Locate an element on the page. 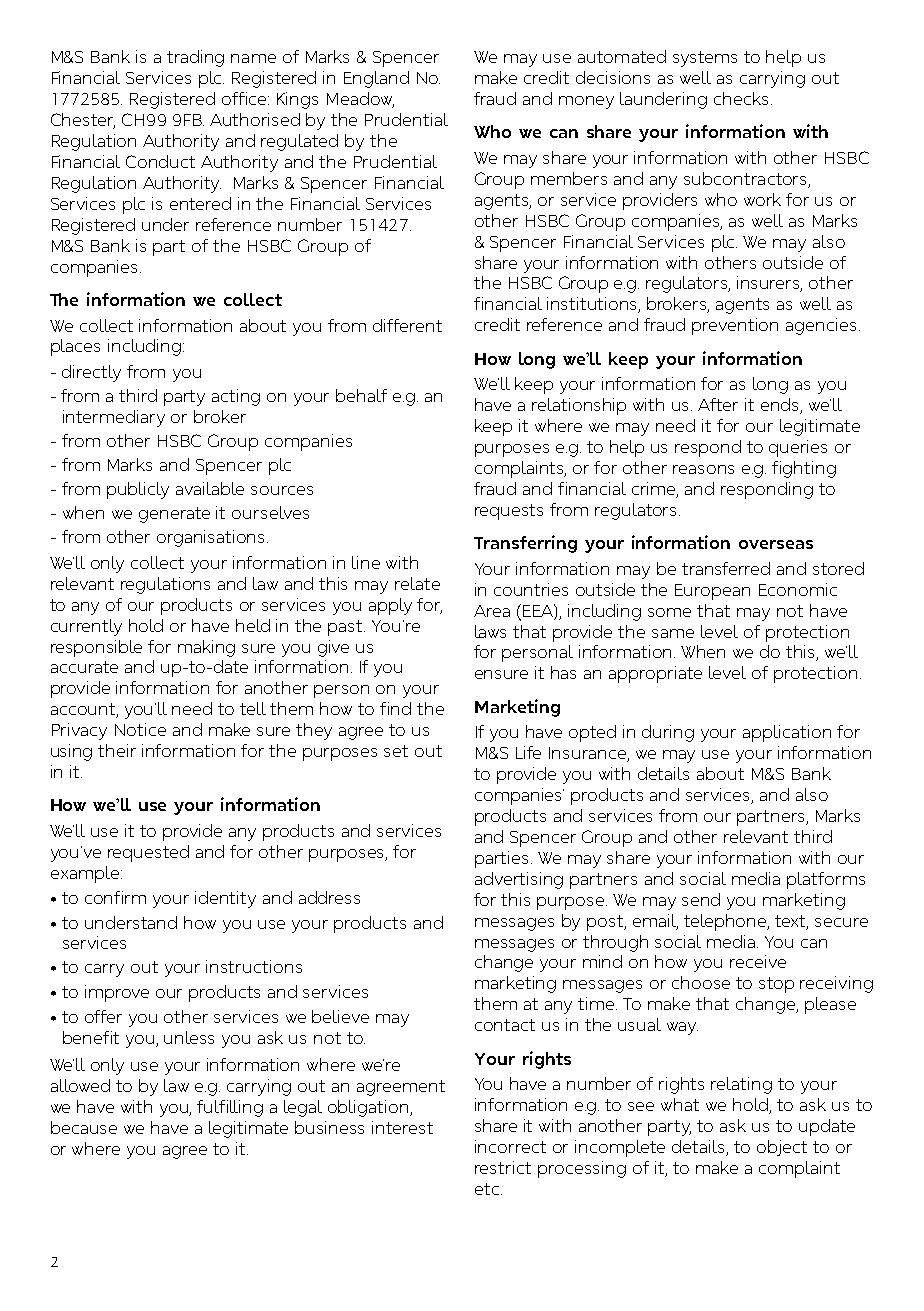 The height and width of the document is (1311, 924). confirm is located at coordinates (115, 897).
